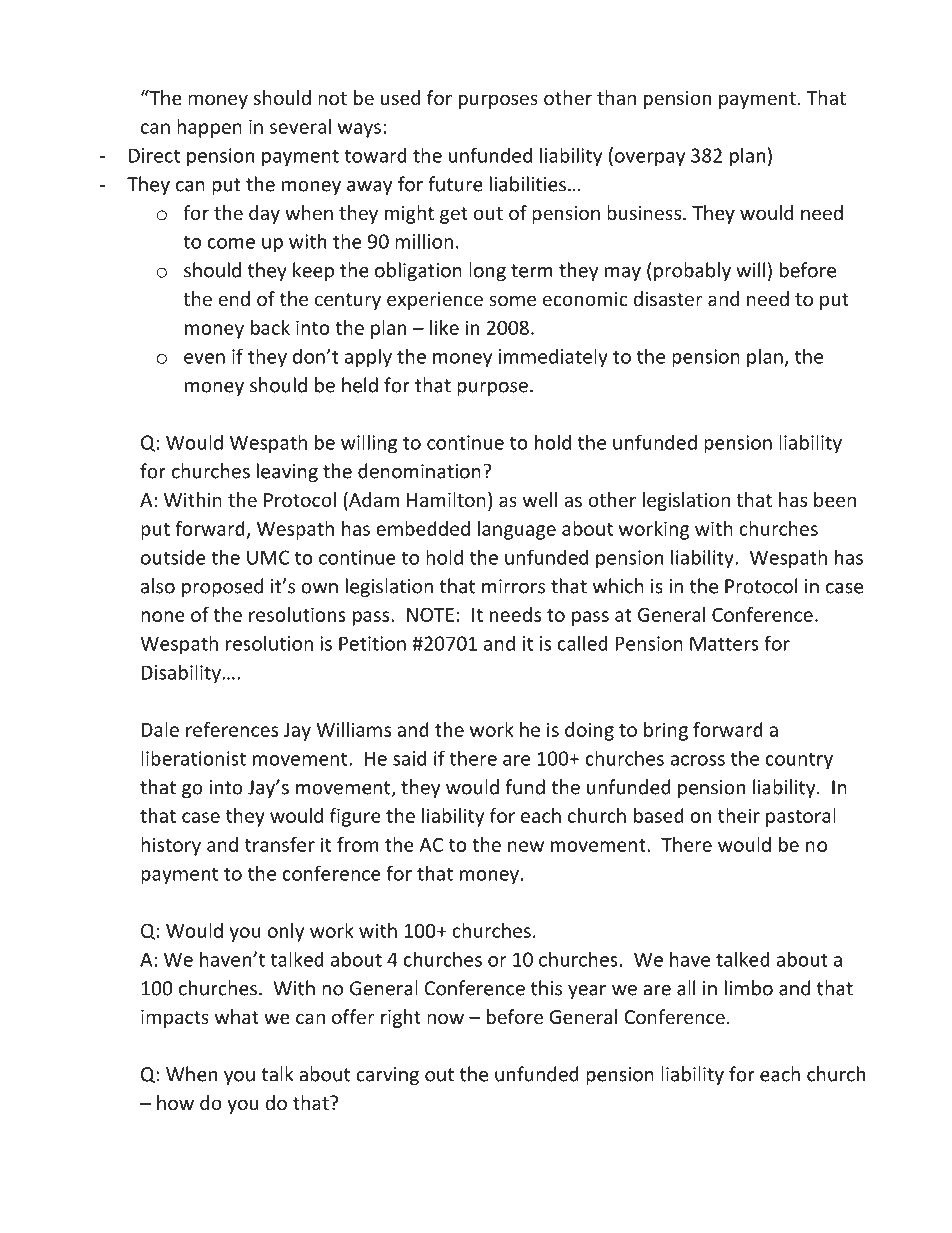 Image resolution: width=952 pixels, height=1233 pixels. What do you see at coordinates (209, 128) in the image?
I see `happen` at bounding box center [209, 128].
